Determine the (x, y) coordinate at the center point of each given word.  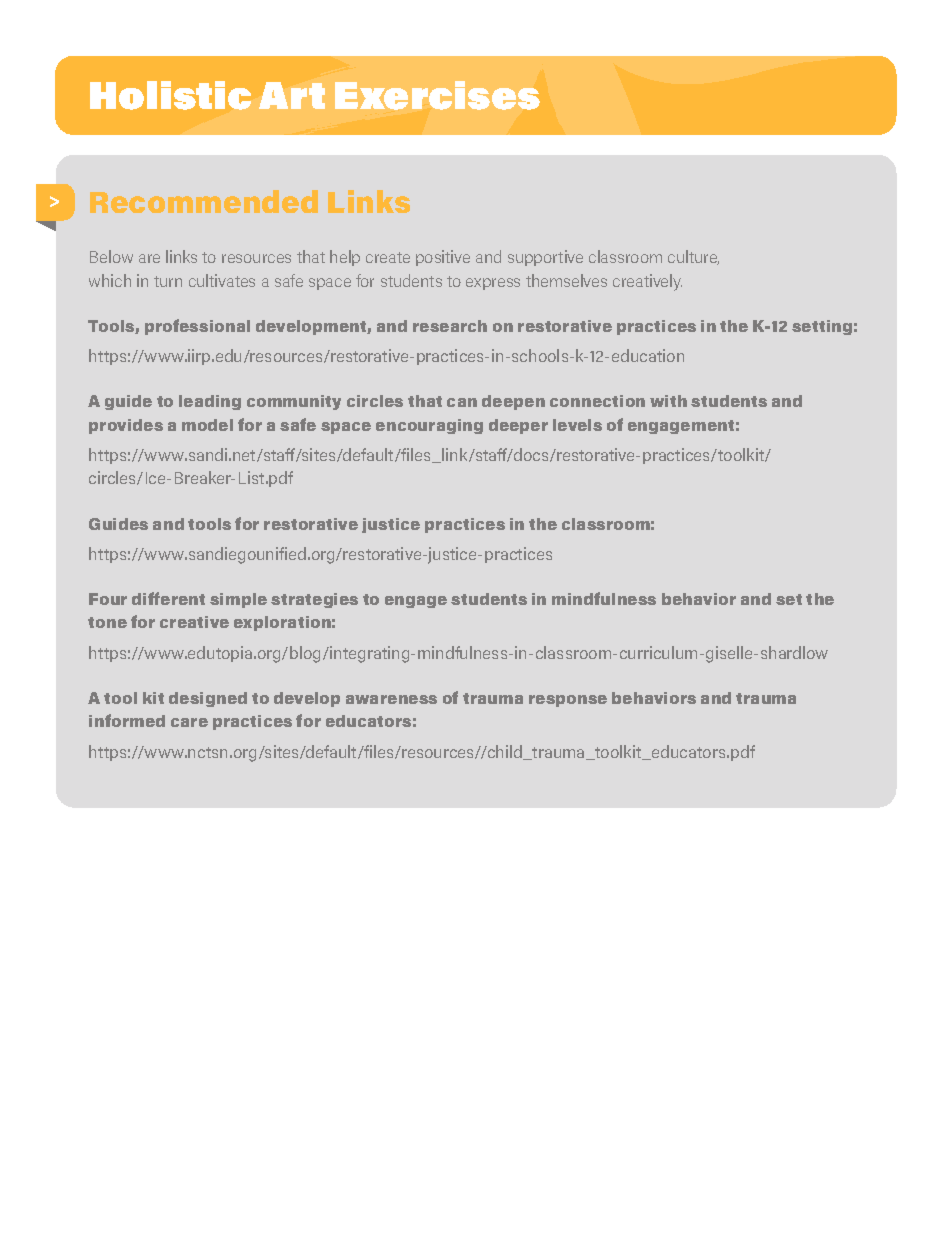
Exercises (437, 95)
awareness (391, 699)
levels (577, 425)
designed (208, 699)
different (168, 598)
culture (693, 257)
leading (210, 402)
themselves (566, 280)
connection (597, 401)
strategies (314, 600)
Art (292, 95)
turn (168, 281)
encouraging (429, 426)
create (388, 257)
